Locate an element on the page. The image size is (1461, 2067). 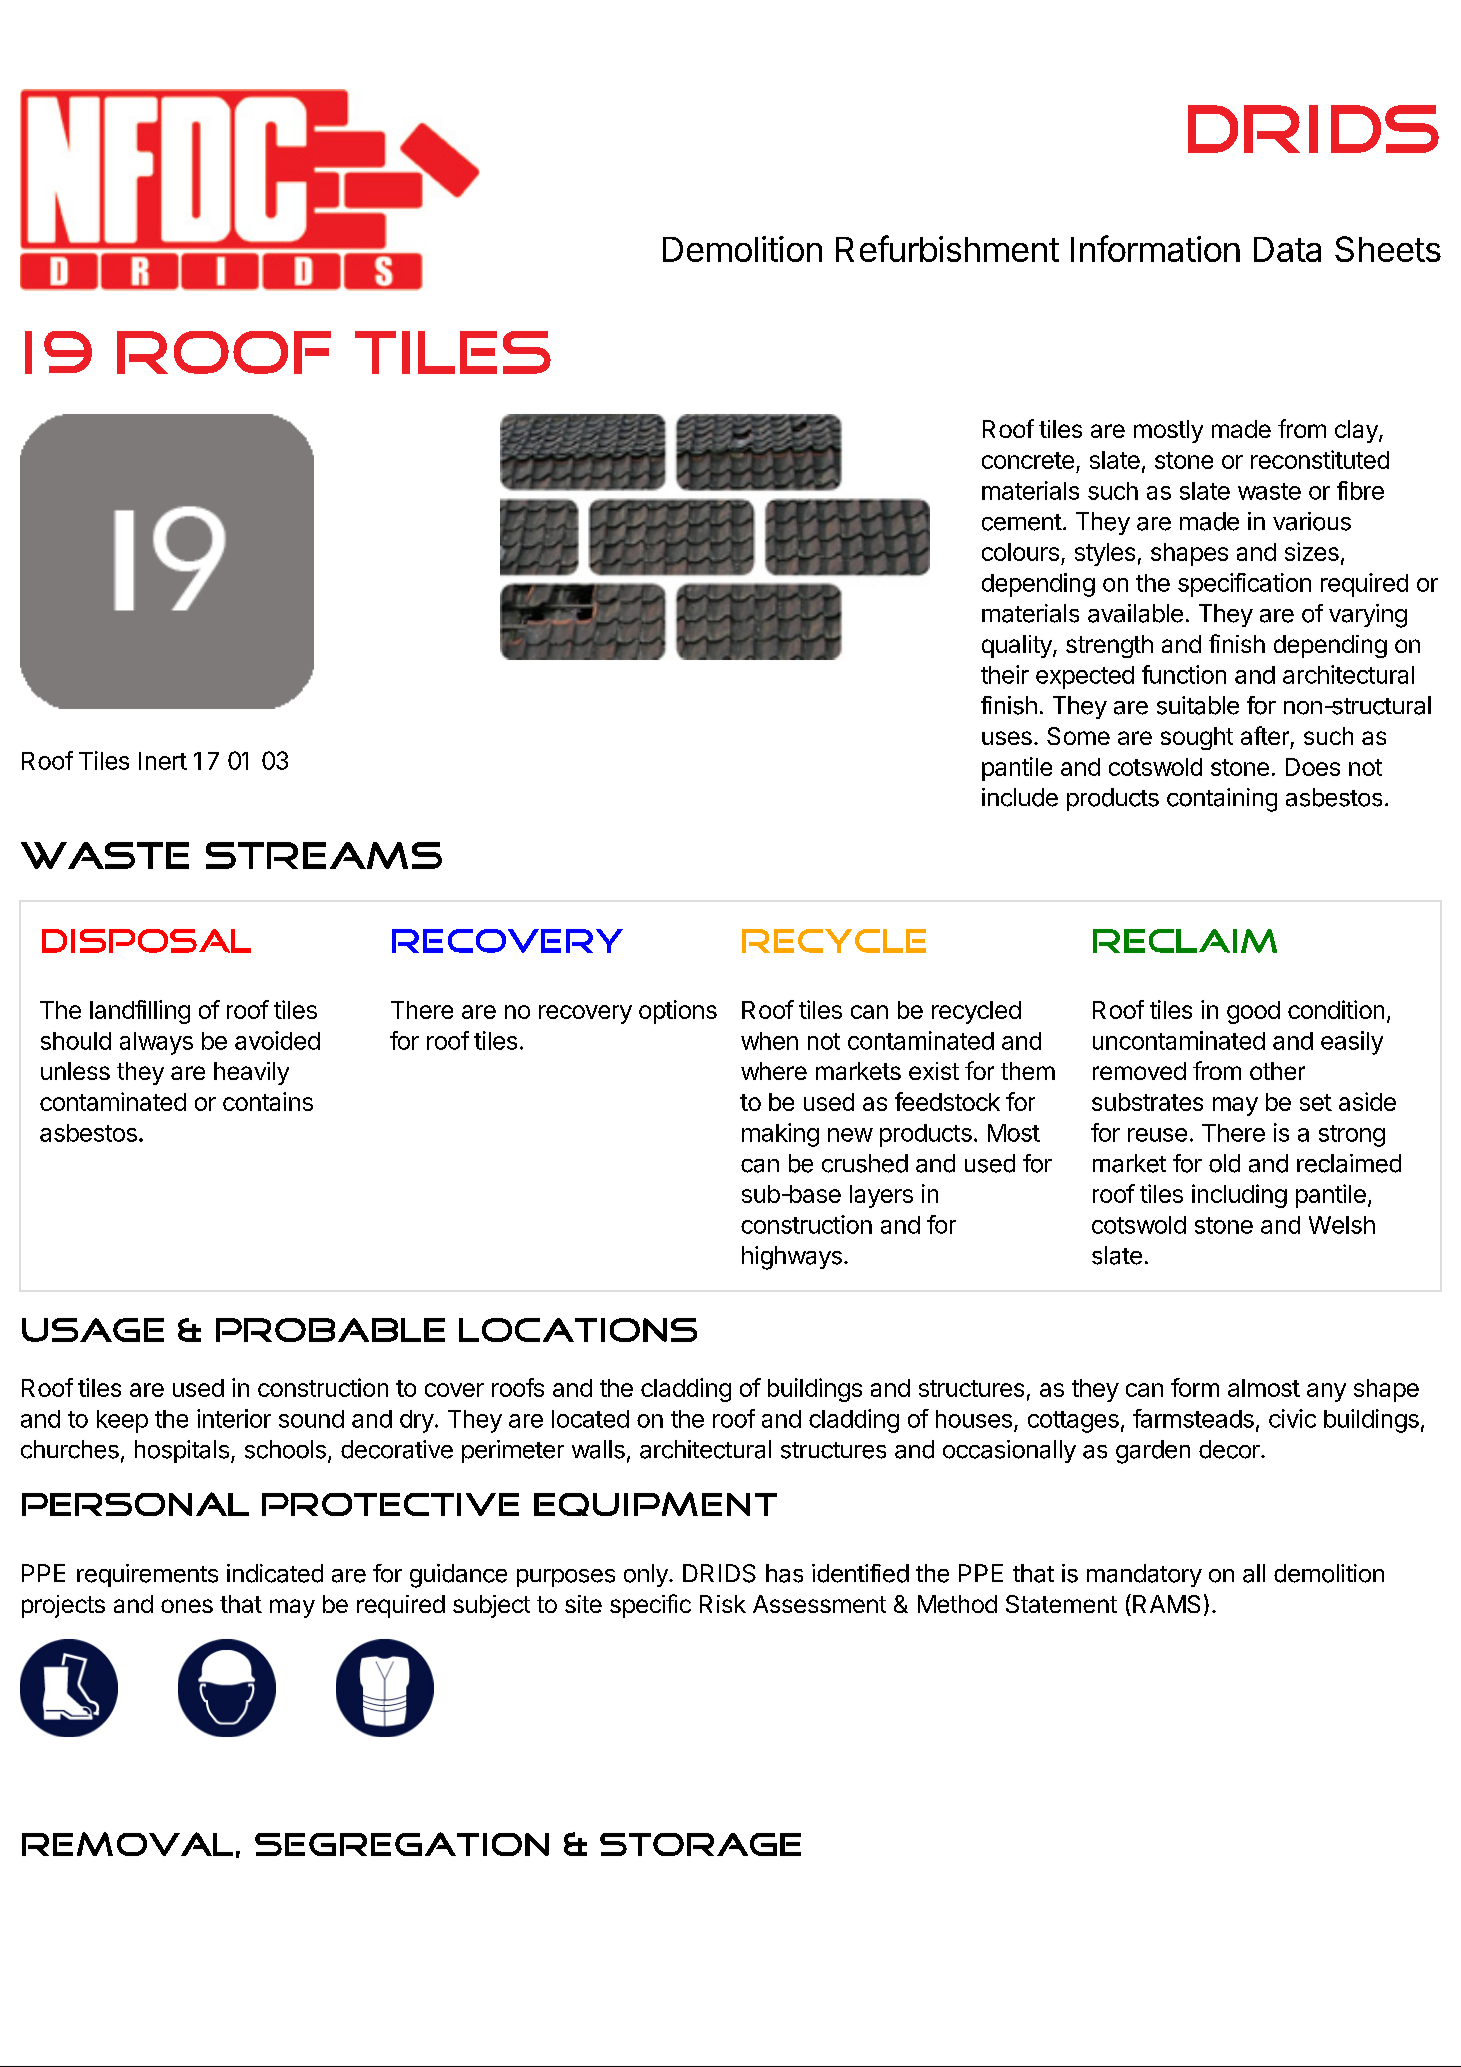
Data is located at coordinates (1287, 249).
